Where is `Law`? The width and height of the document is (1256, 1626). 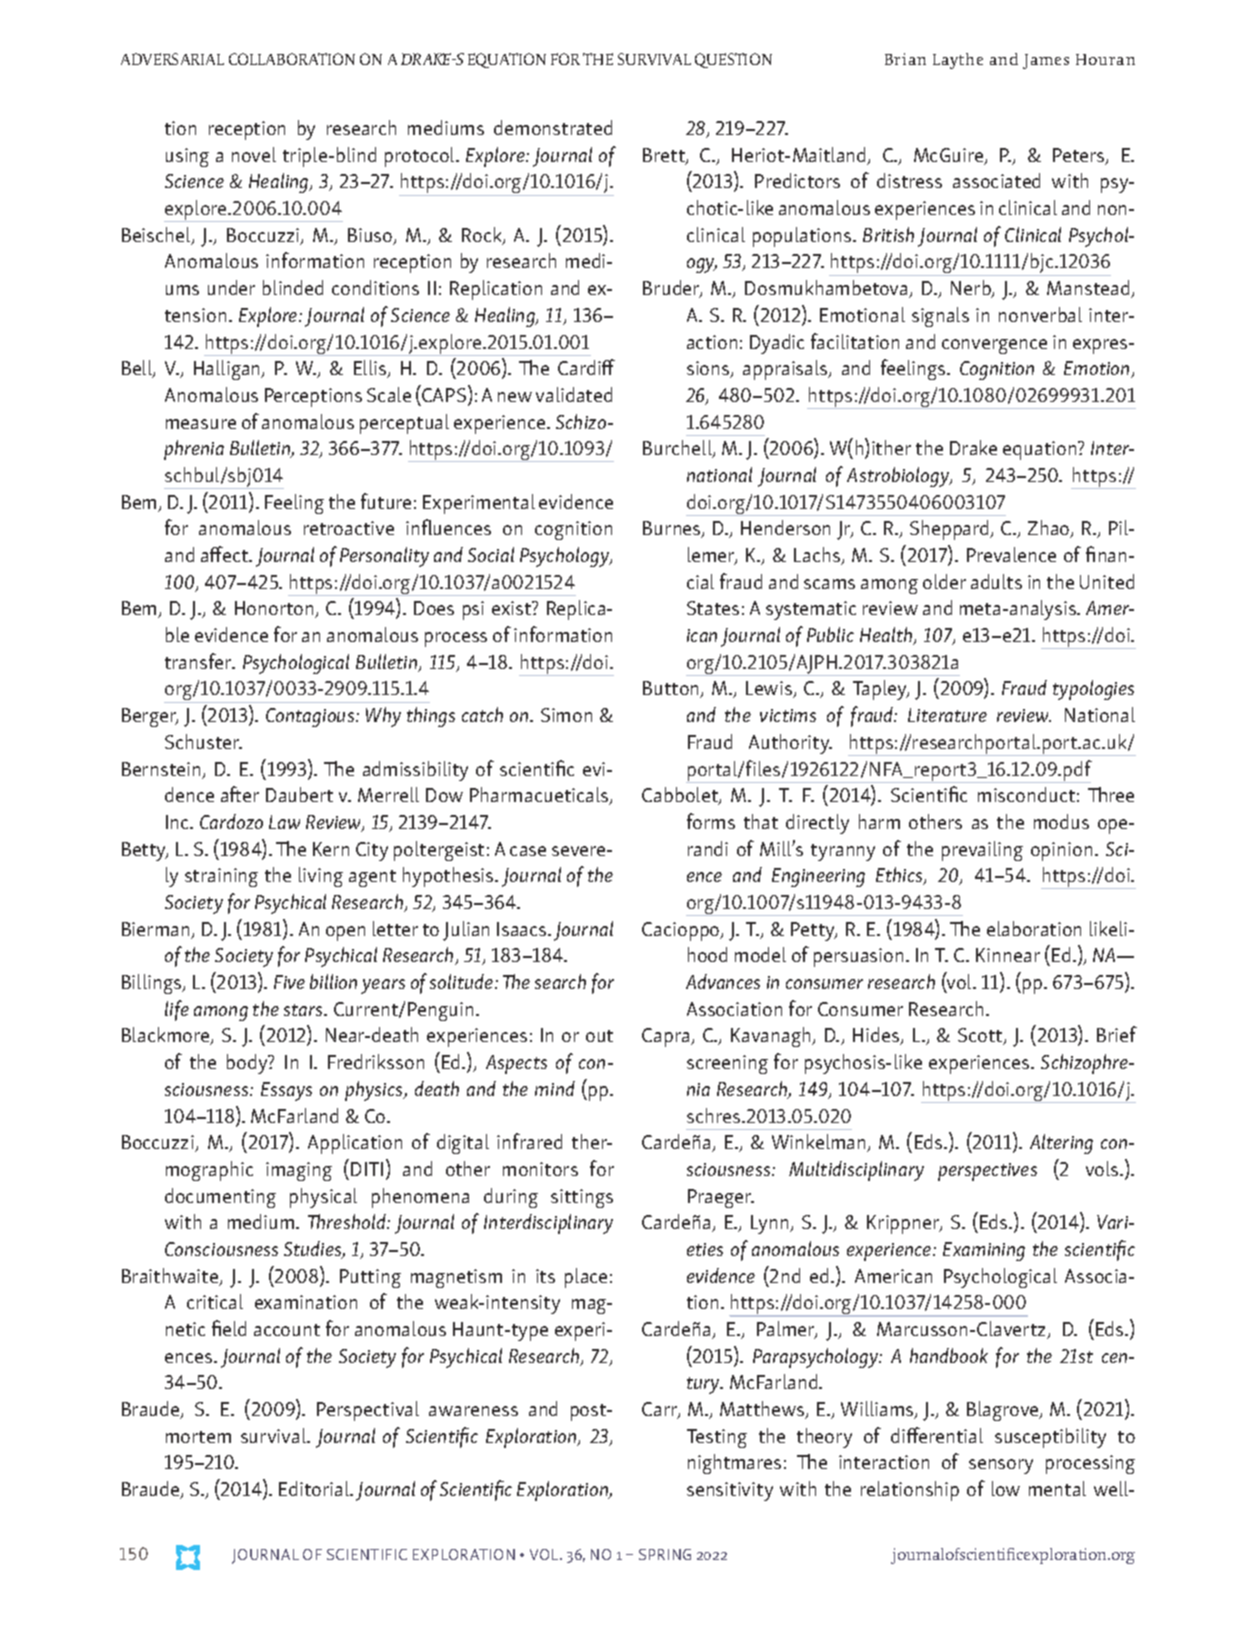 Law is located at coordinates (284, 822).
